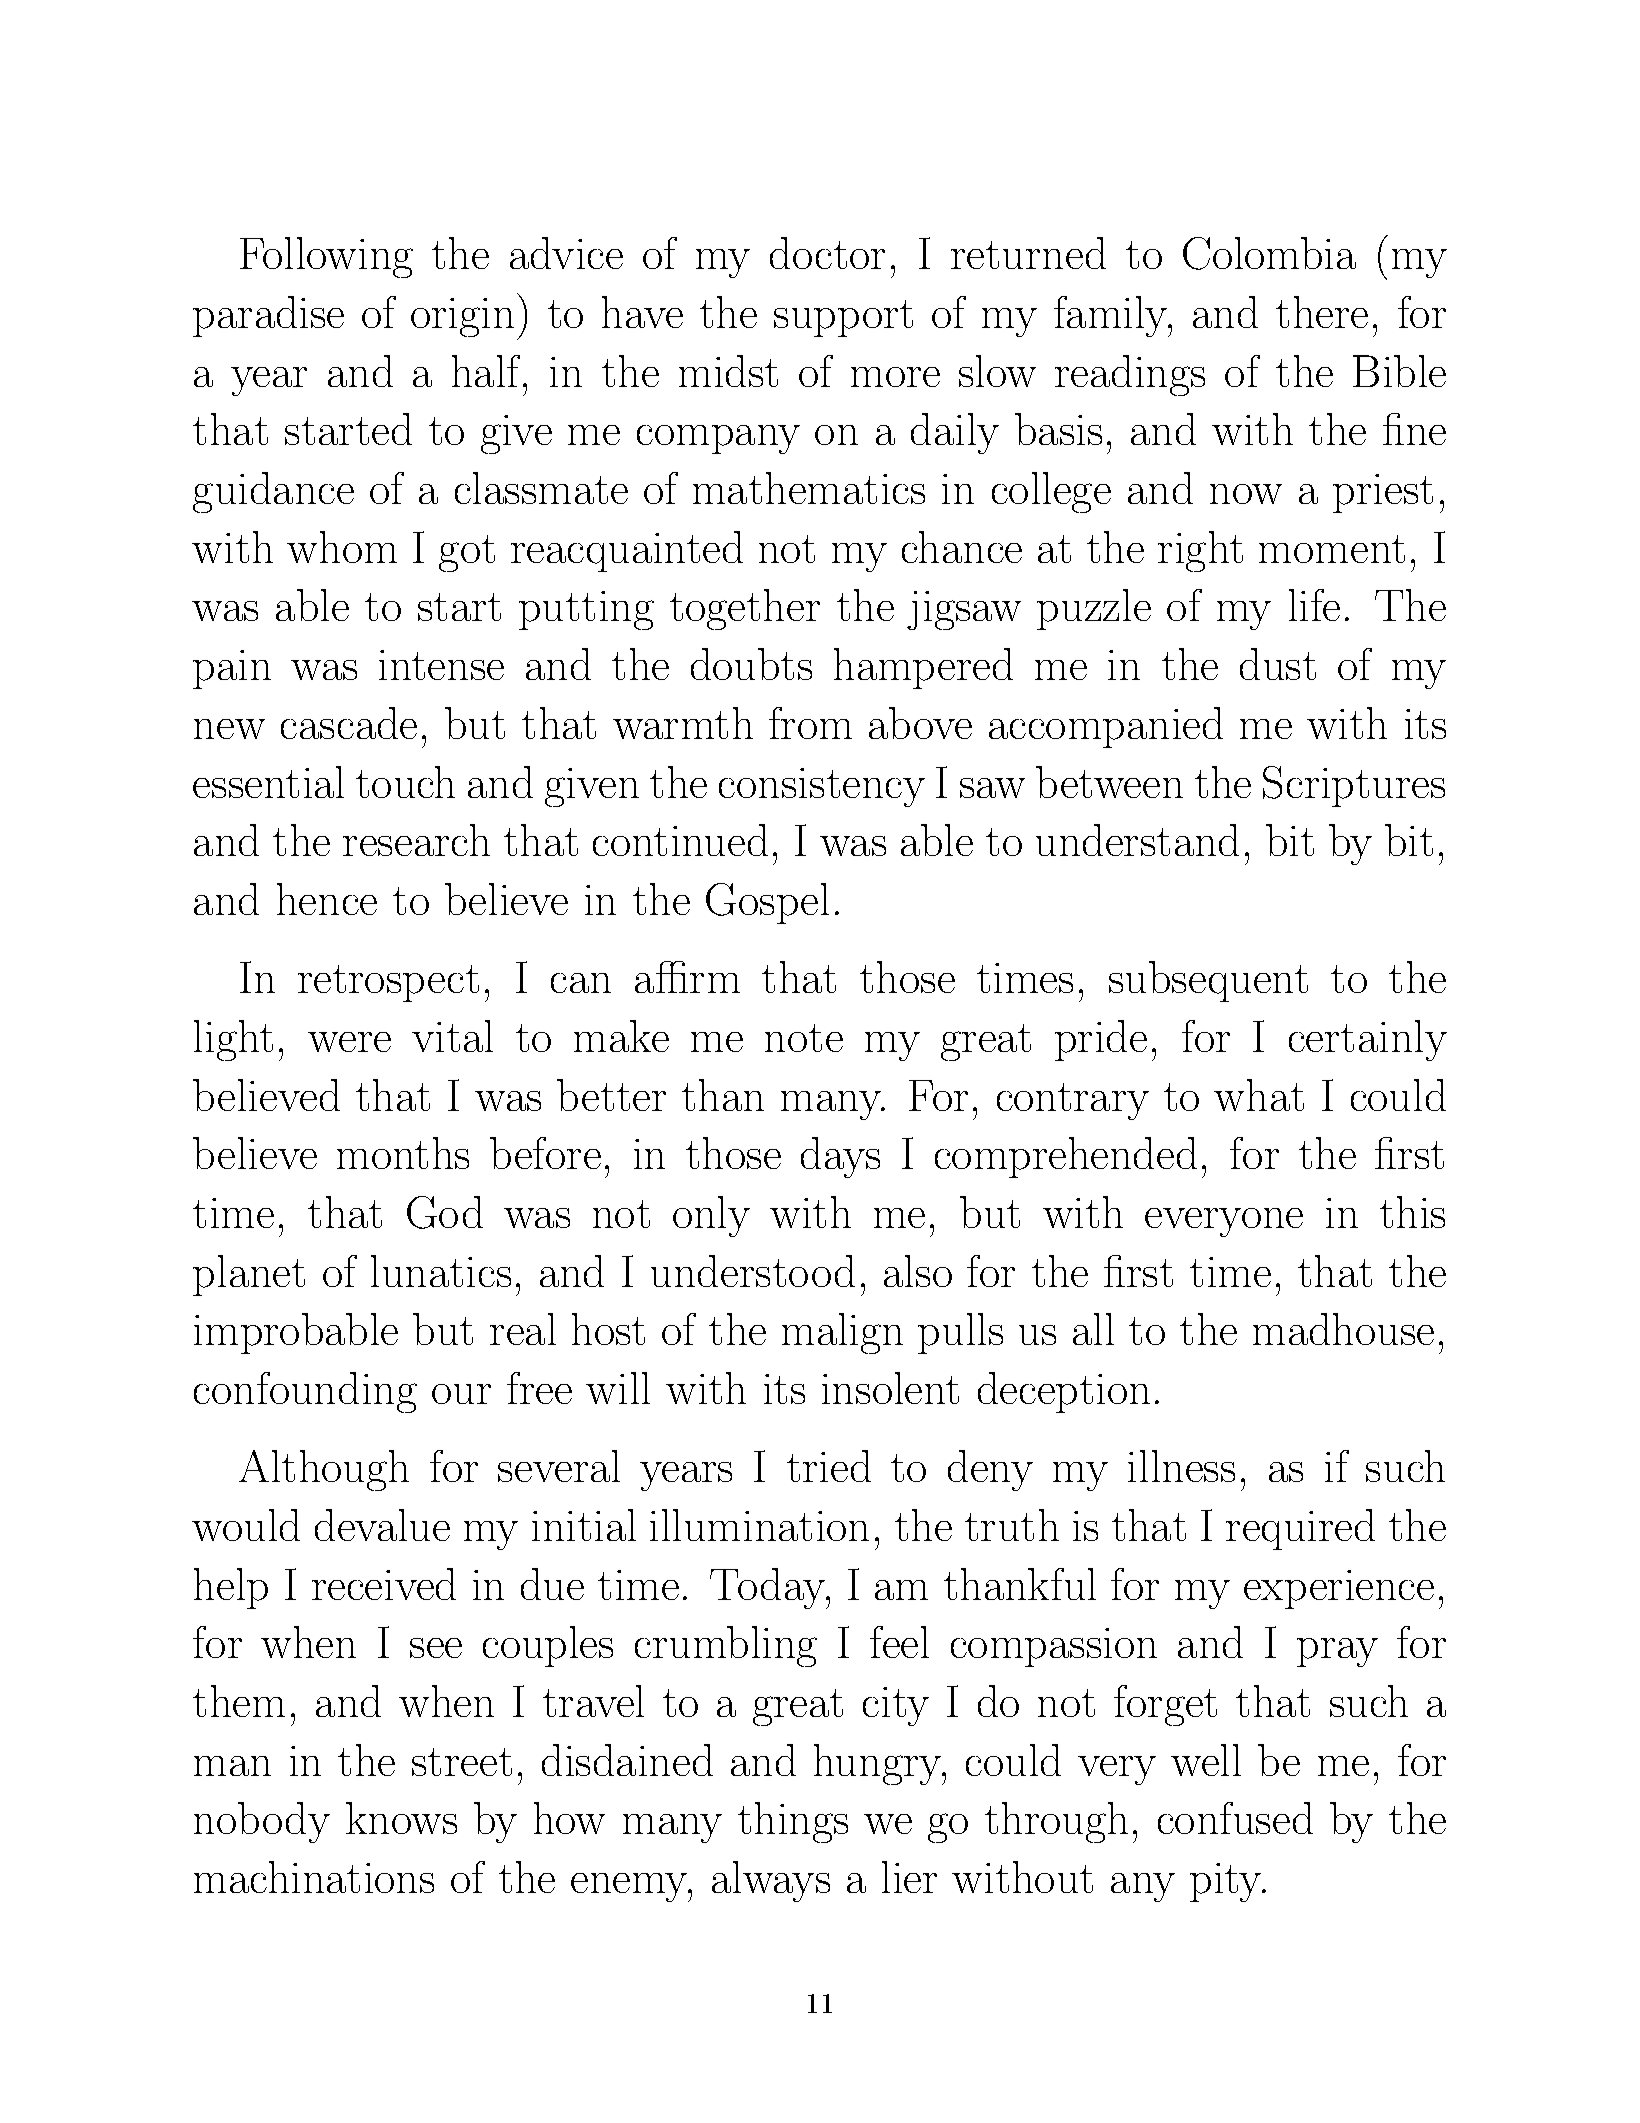 This screenshot has width=1640, height=2123. I want to click on madhouse, so click(1343, 1329).
